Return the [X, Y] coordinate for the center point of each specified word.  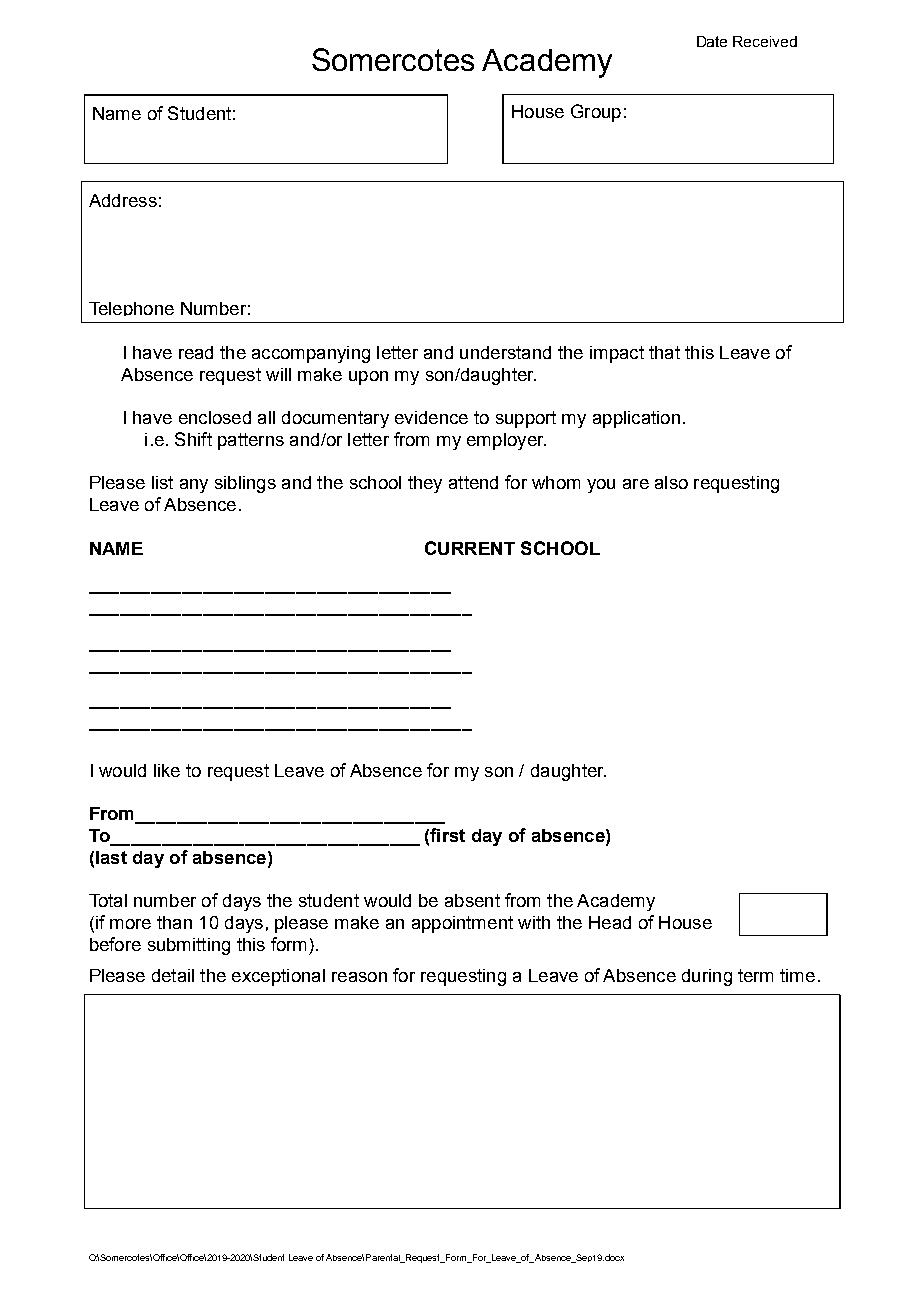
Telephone [131, 309]
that [664, 352]
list [162, 482]
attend [473, 482]
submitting [189, 946]
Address [123, 200]
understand [505, 352]
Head [610, 922]
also [671, 482]
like [167, 770]
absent [472, 900]
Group [596, 113]
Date [712, 41]
